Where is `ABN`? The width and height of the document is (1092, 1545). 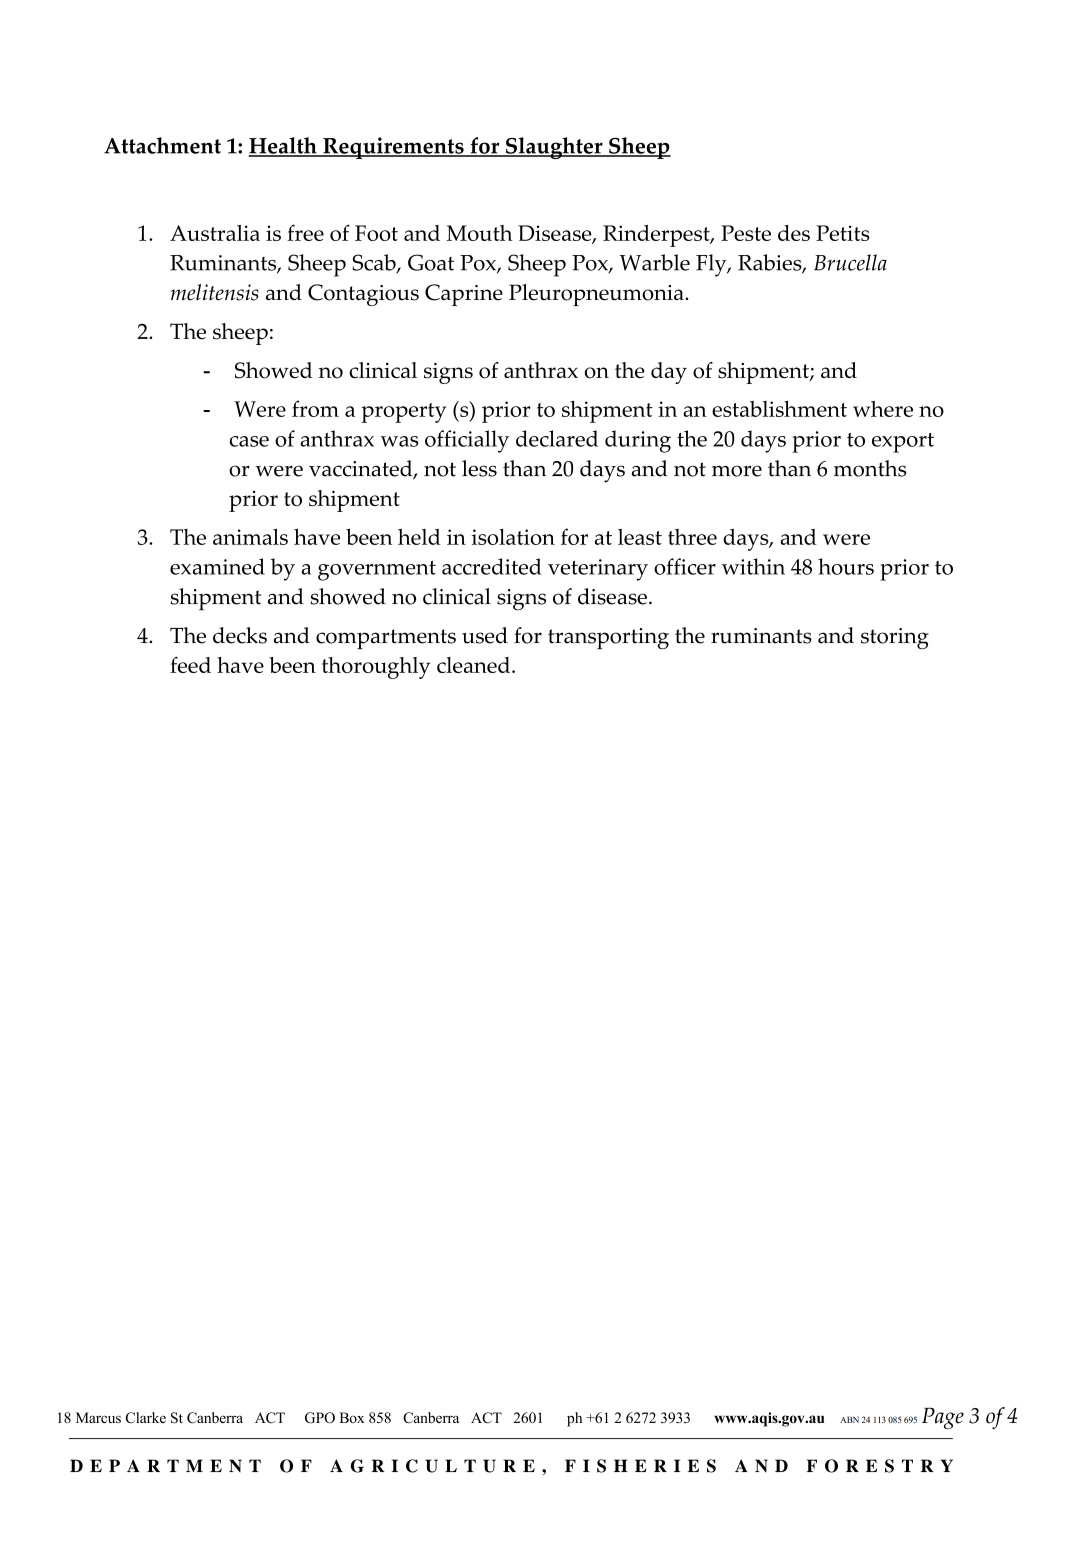 ABN is located at coordinates (849, 1419).
